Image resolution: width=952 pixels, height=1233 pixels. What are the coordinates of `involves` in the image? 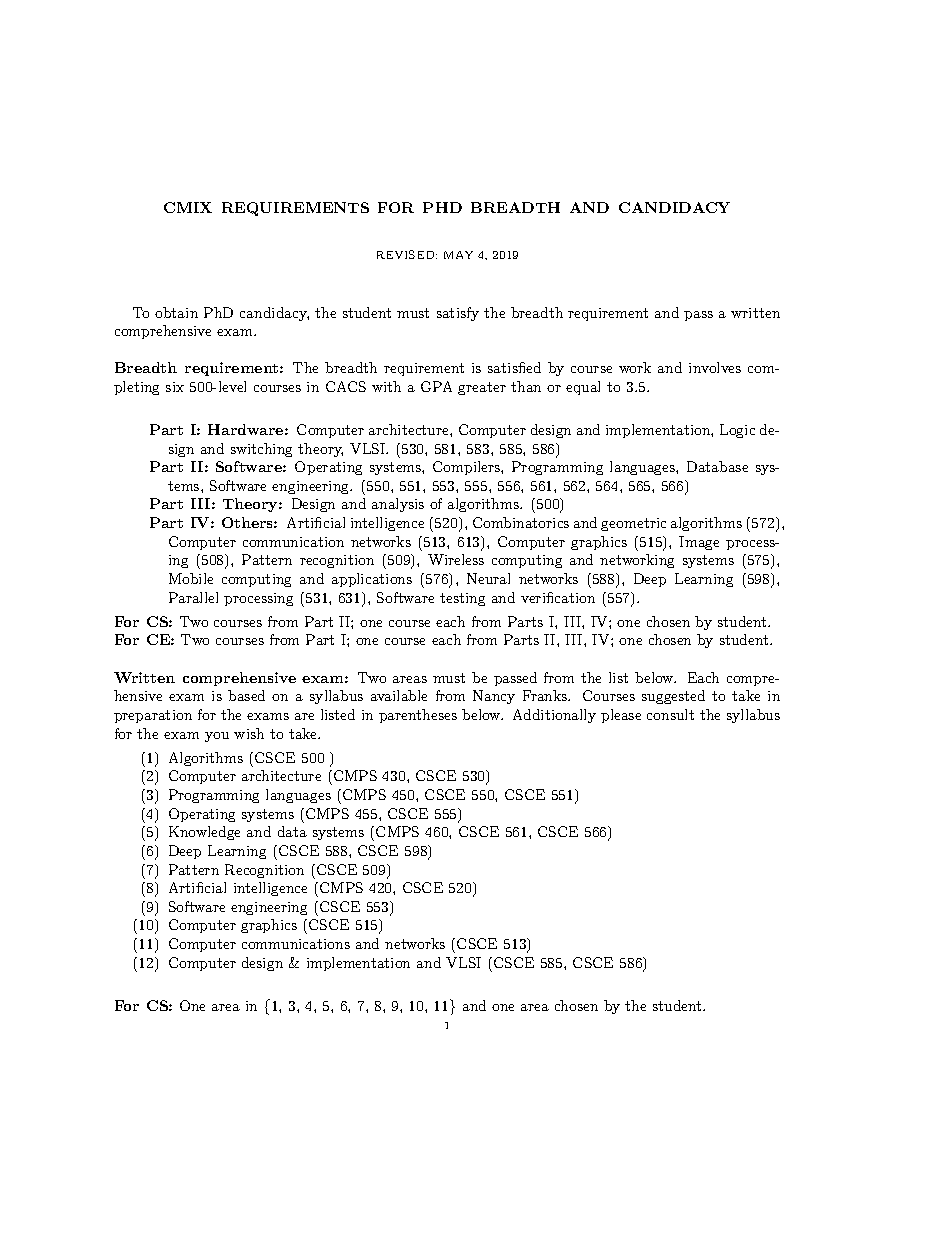 It's located at (715, 367).
